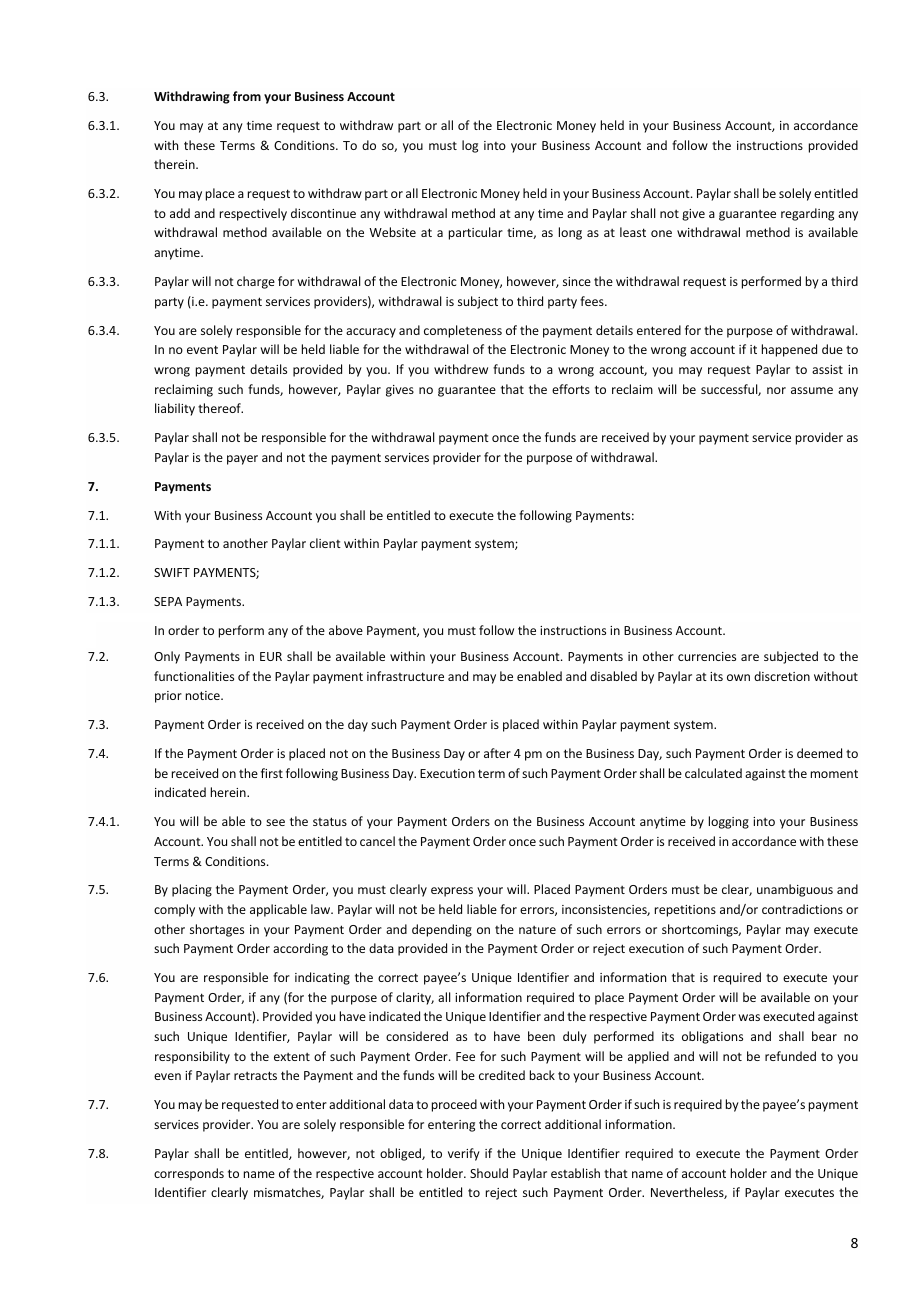 The height and width of the screenshot is (1308, 924). What do you see at coordinates (570, 233) in the screenshot?
I see `long` at bounding box center [570, 233].
